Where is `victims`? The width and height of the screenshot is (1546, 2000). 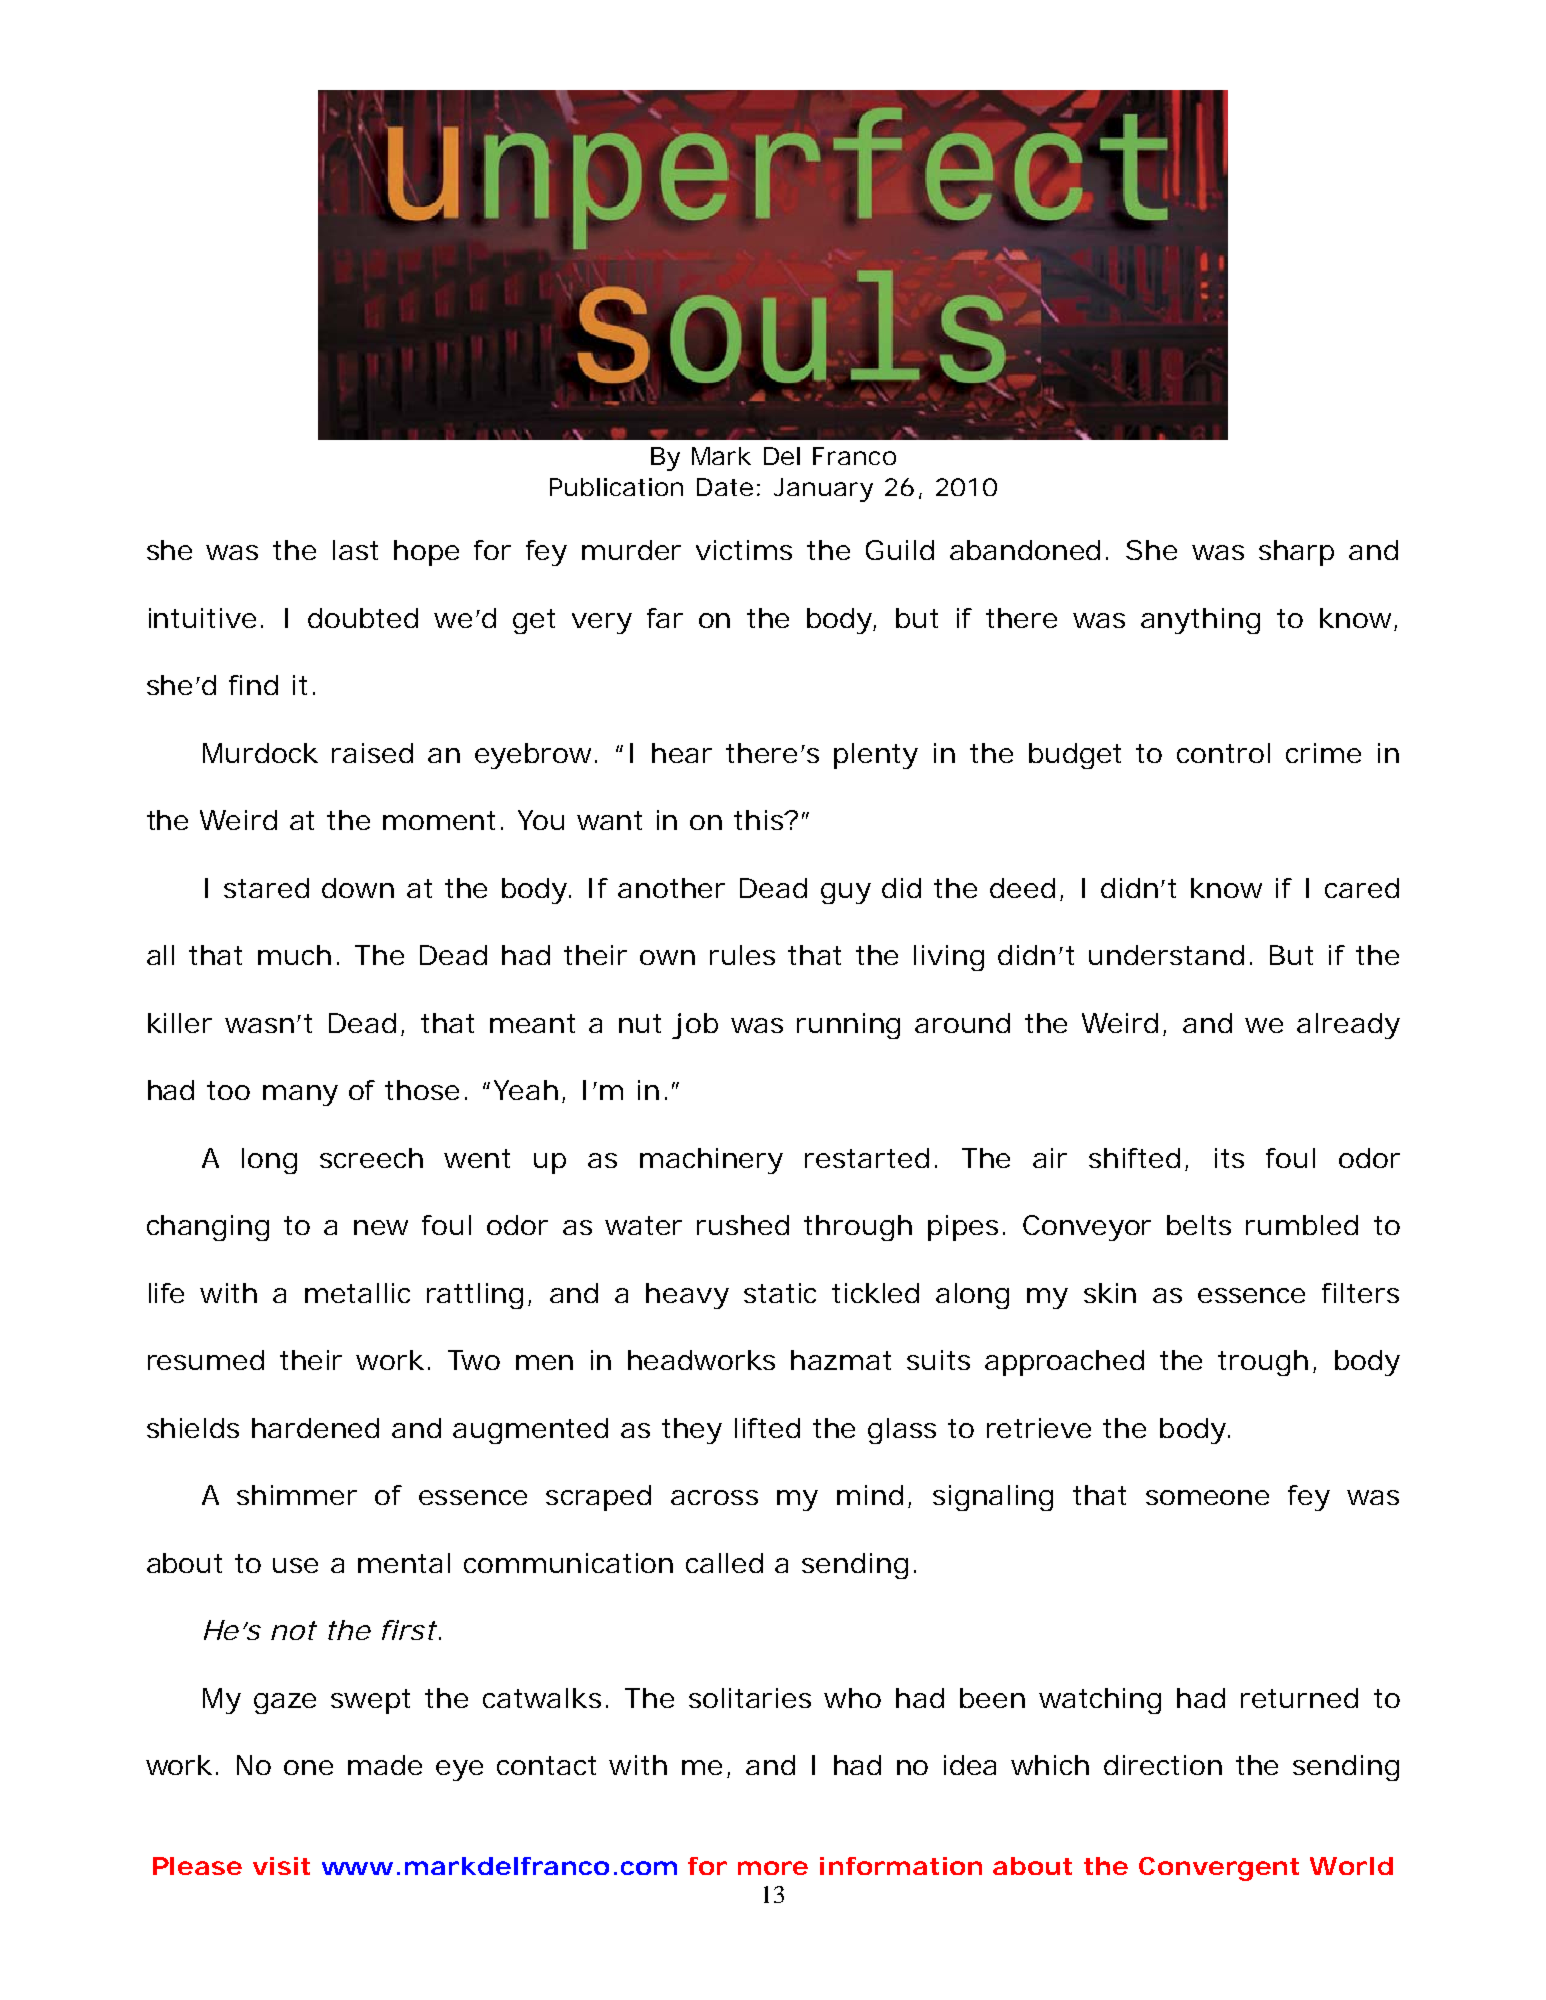
victims is located at coordinates (744, 550).
